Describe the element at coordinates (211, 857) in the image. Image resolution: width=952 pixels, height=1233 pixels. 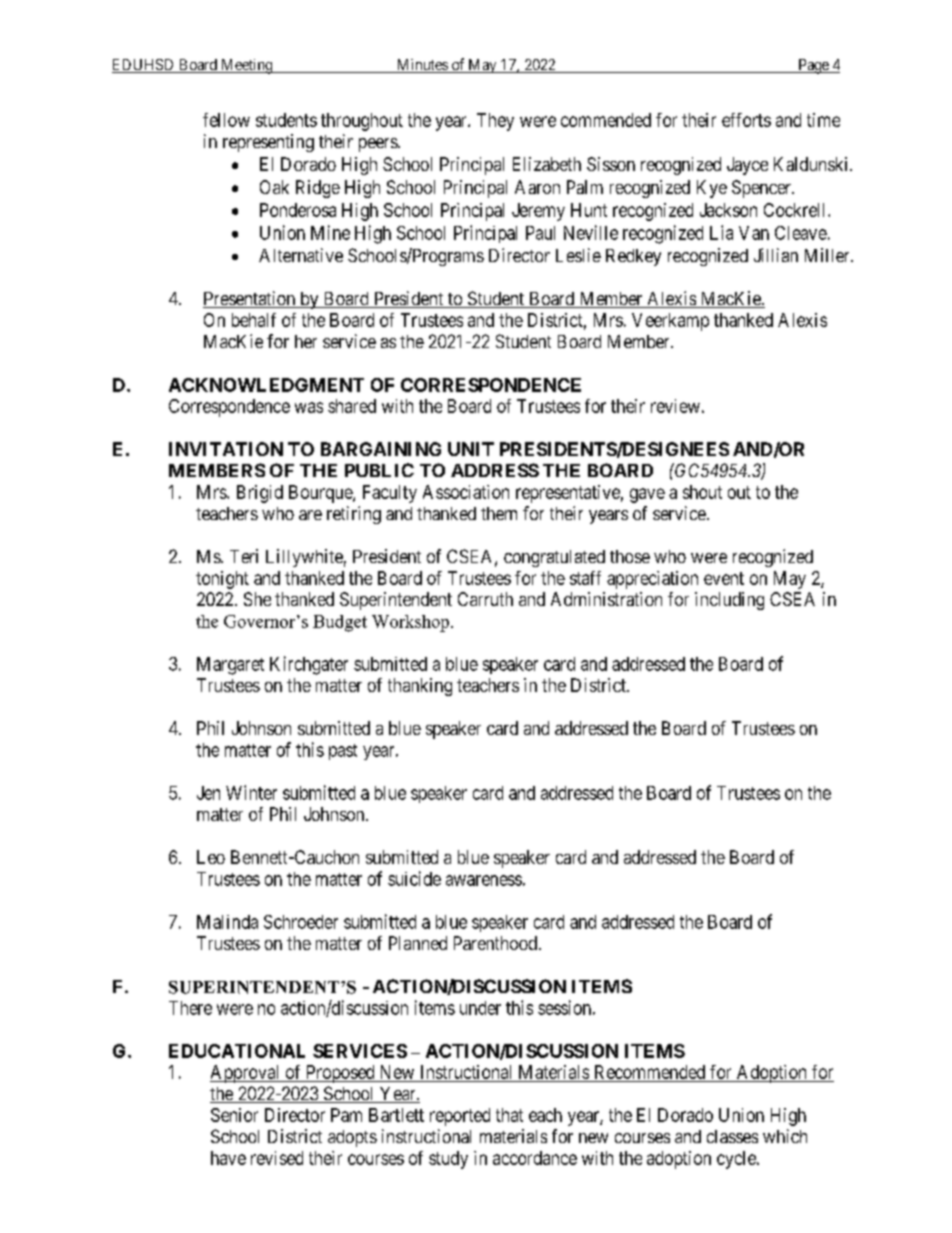
I see `Leo` at that location.
